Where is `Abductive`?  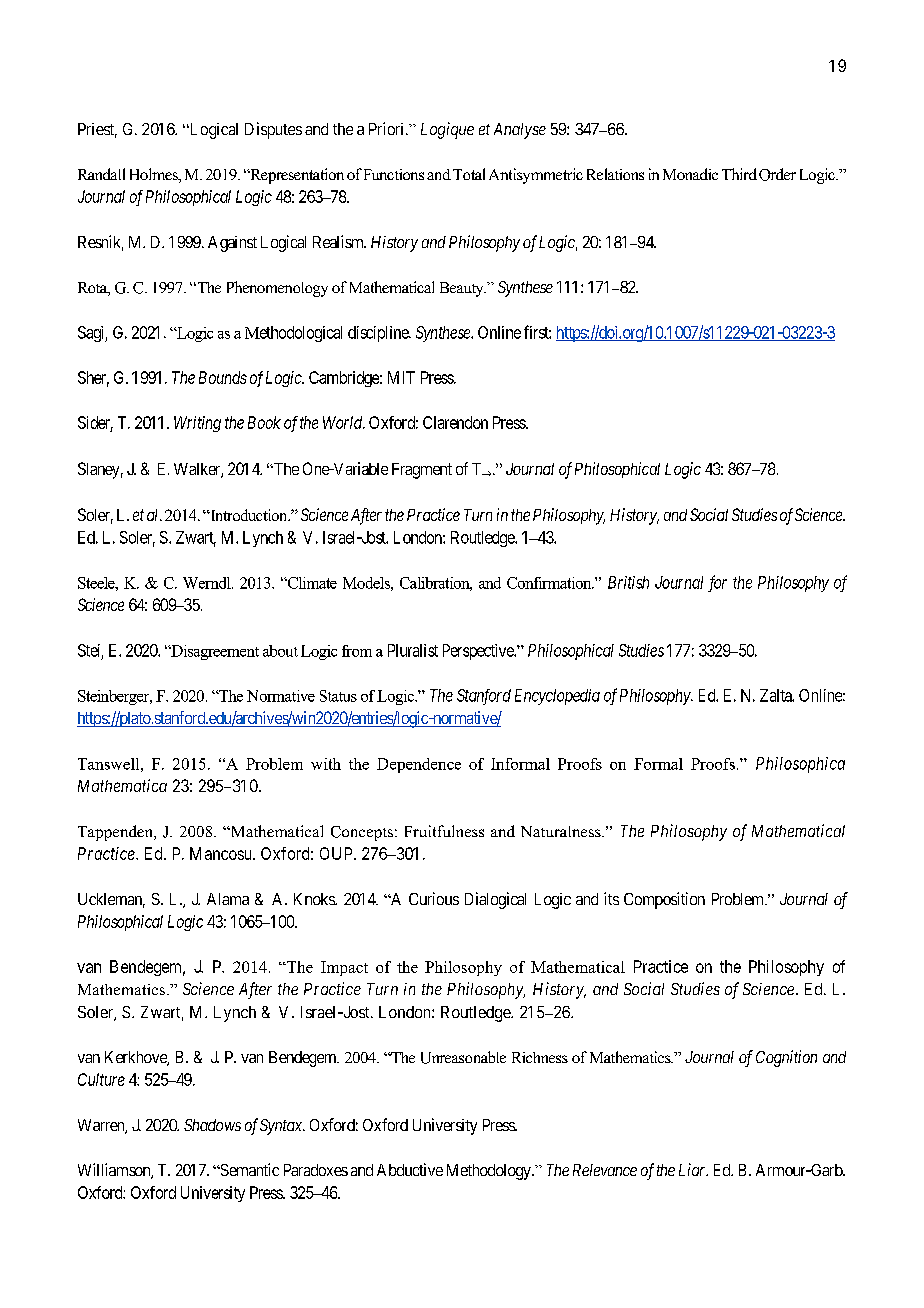 Abductive is located at coordinates (410, 1169).
